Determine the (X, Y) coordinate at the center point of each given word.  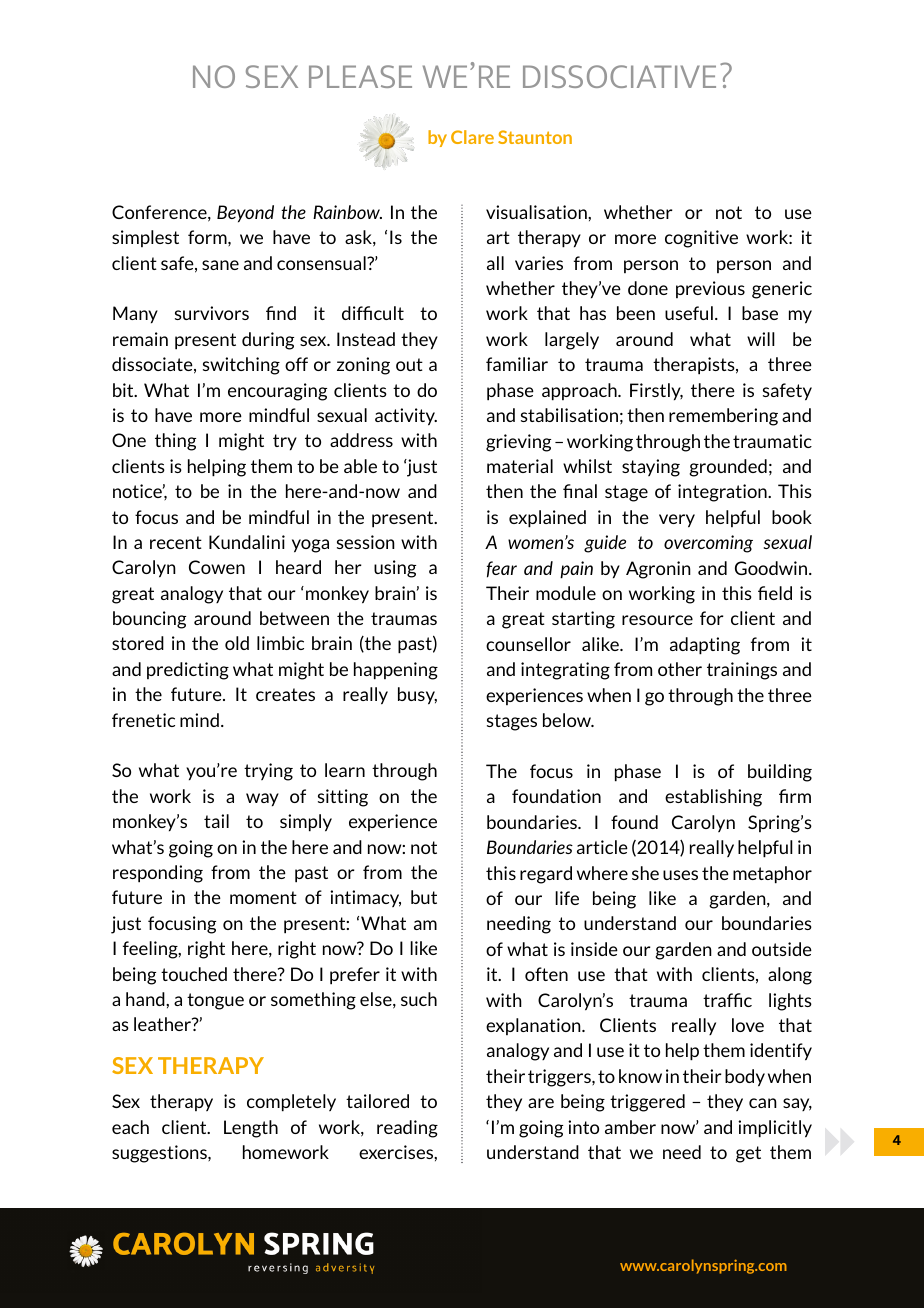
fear (502, 569)
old (237, 643)
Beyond (245, 214)
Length (251, 1129)
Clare (472, 137)
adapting (705, 646)
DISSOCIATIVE (619, 76)
